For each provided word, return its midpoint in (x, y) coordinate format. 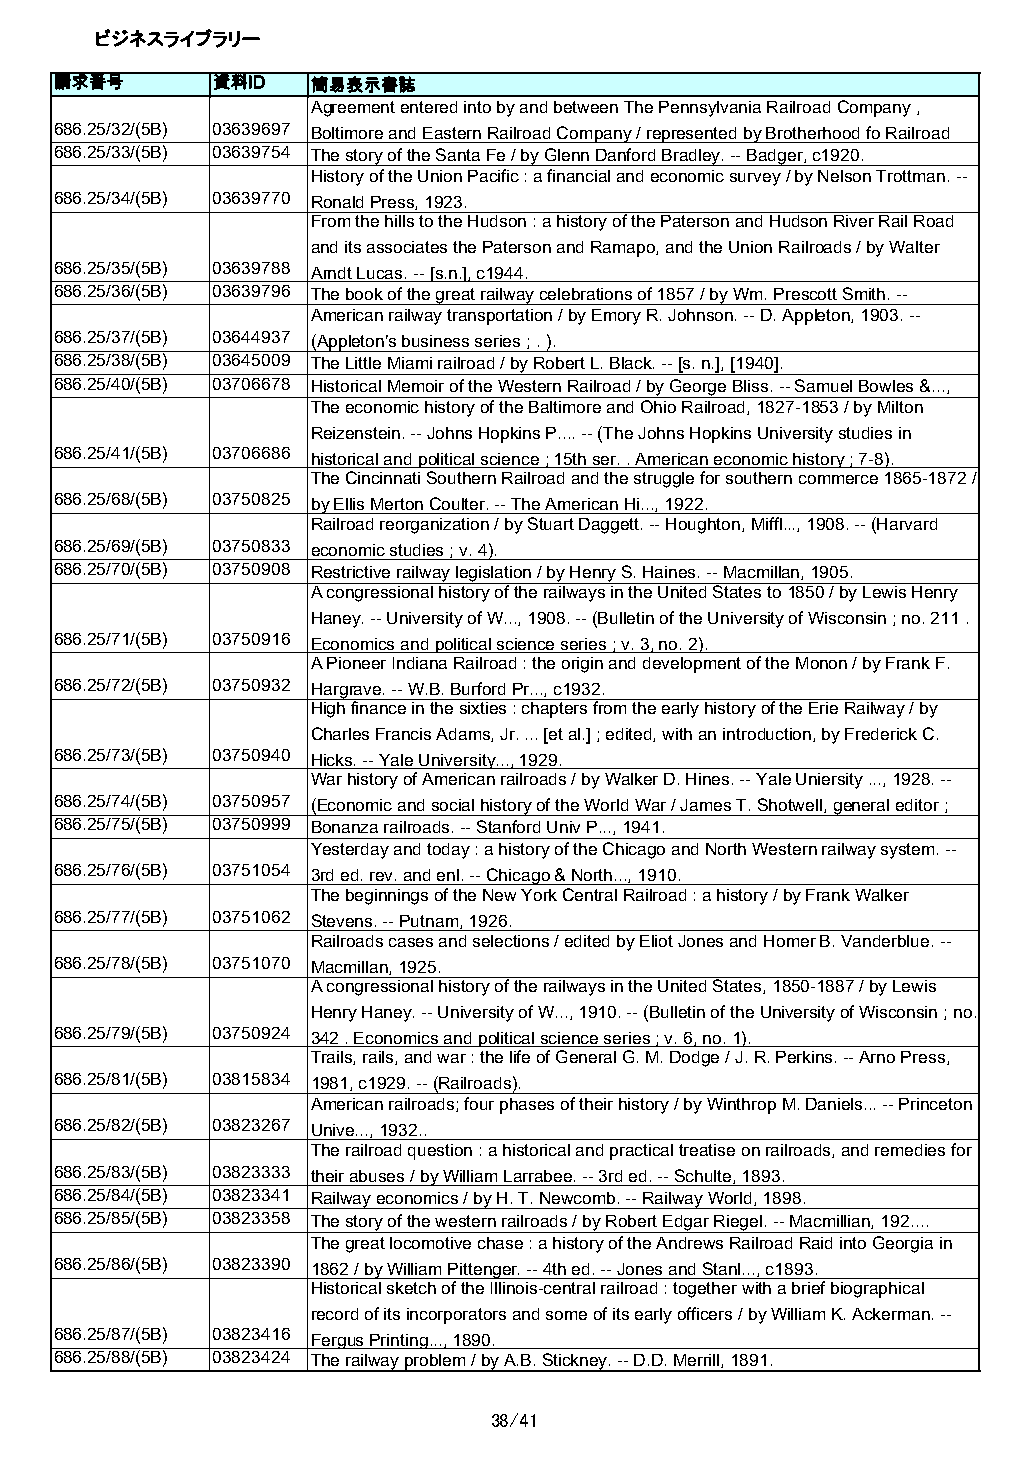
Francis (403, 734)
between (586, 107)
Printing (399, 1341)
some (566, 1315)
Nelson (844, 176)
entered (429, 107)
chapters (556, 708)
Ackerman (892, 1314)
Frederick (881, 734)
